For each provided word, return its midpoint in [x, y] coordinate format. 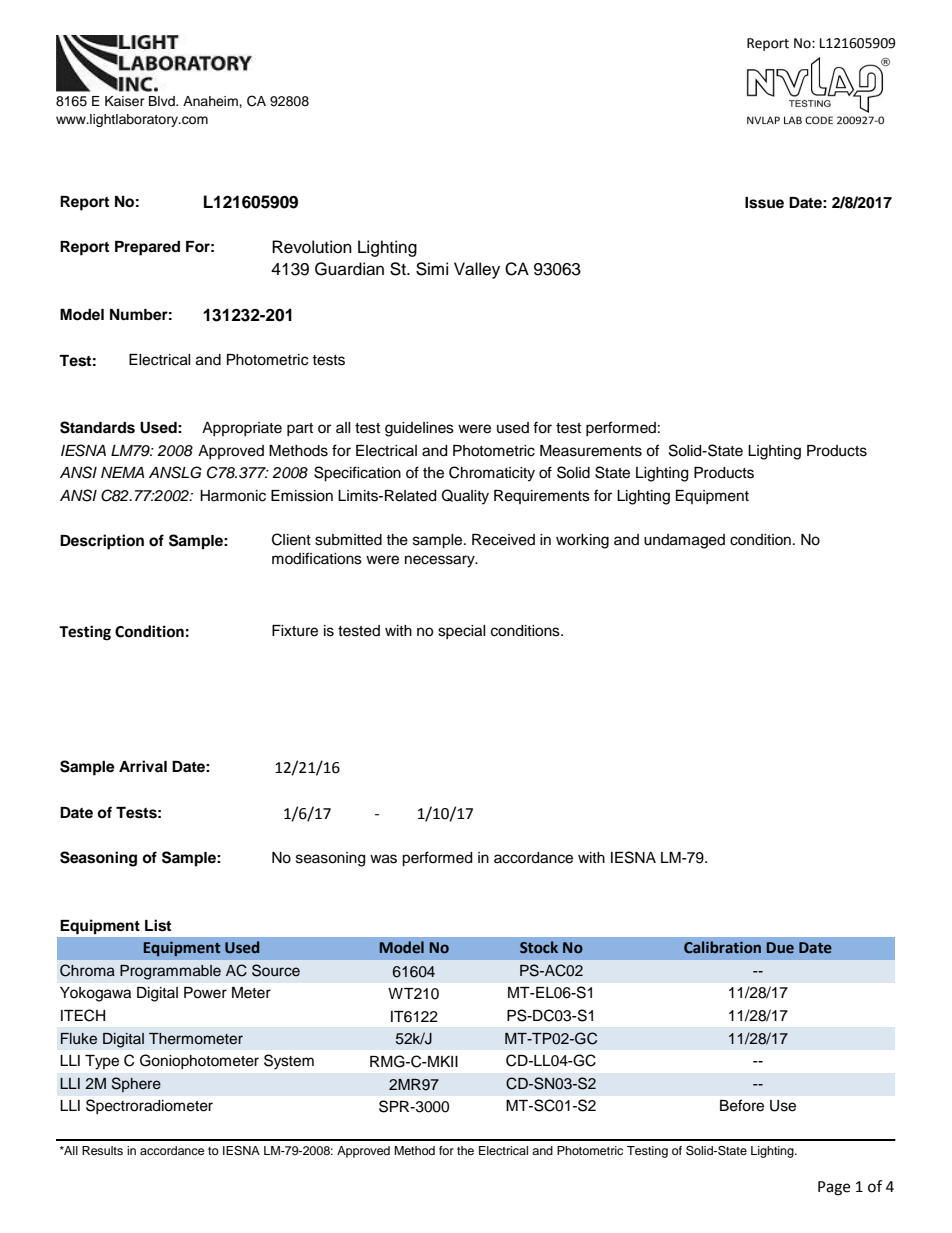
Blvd [163, 101]
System [289, 1062]
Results [102, 1150]
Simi [432, 269]
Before [742, 1105]
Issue [764, 203]
